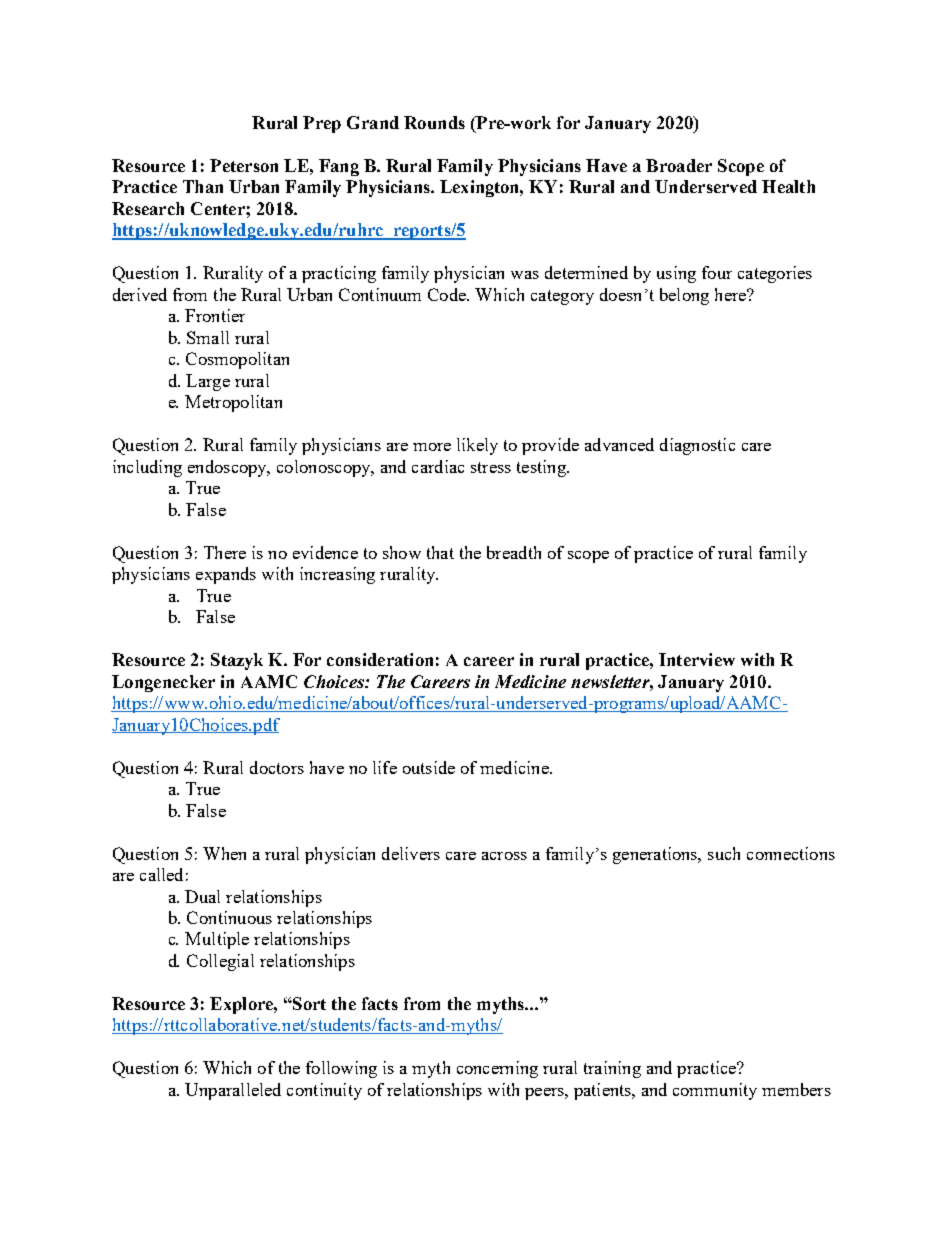 The width and height of the image is (952, 1233). What do you see at coordinates (504, 856) in the image?
I see `across` at bounding box center [504, 856].
